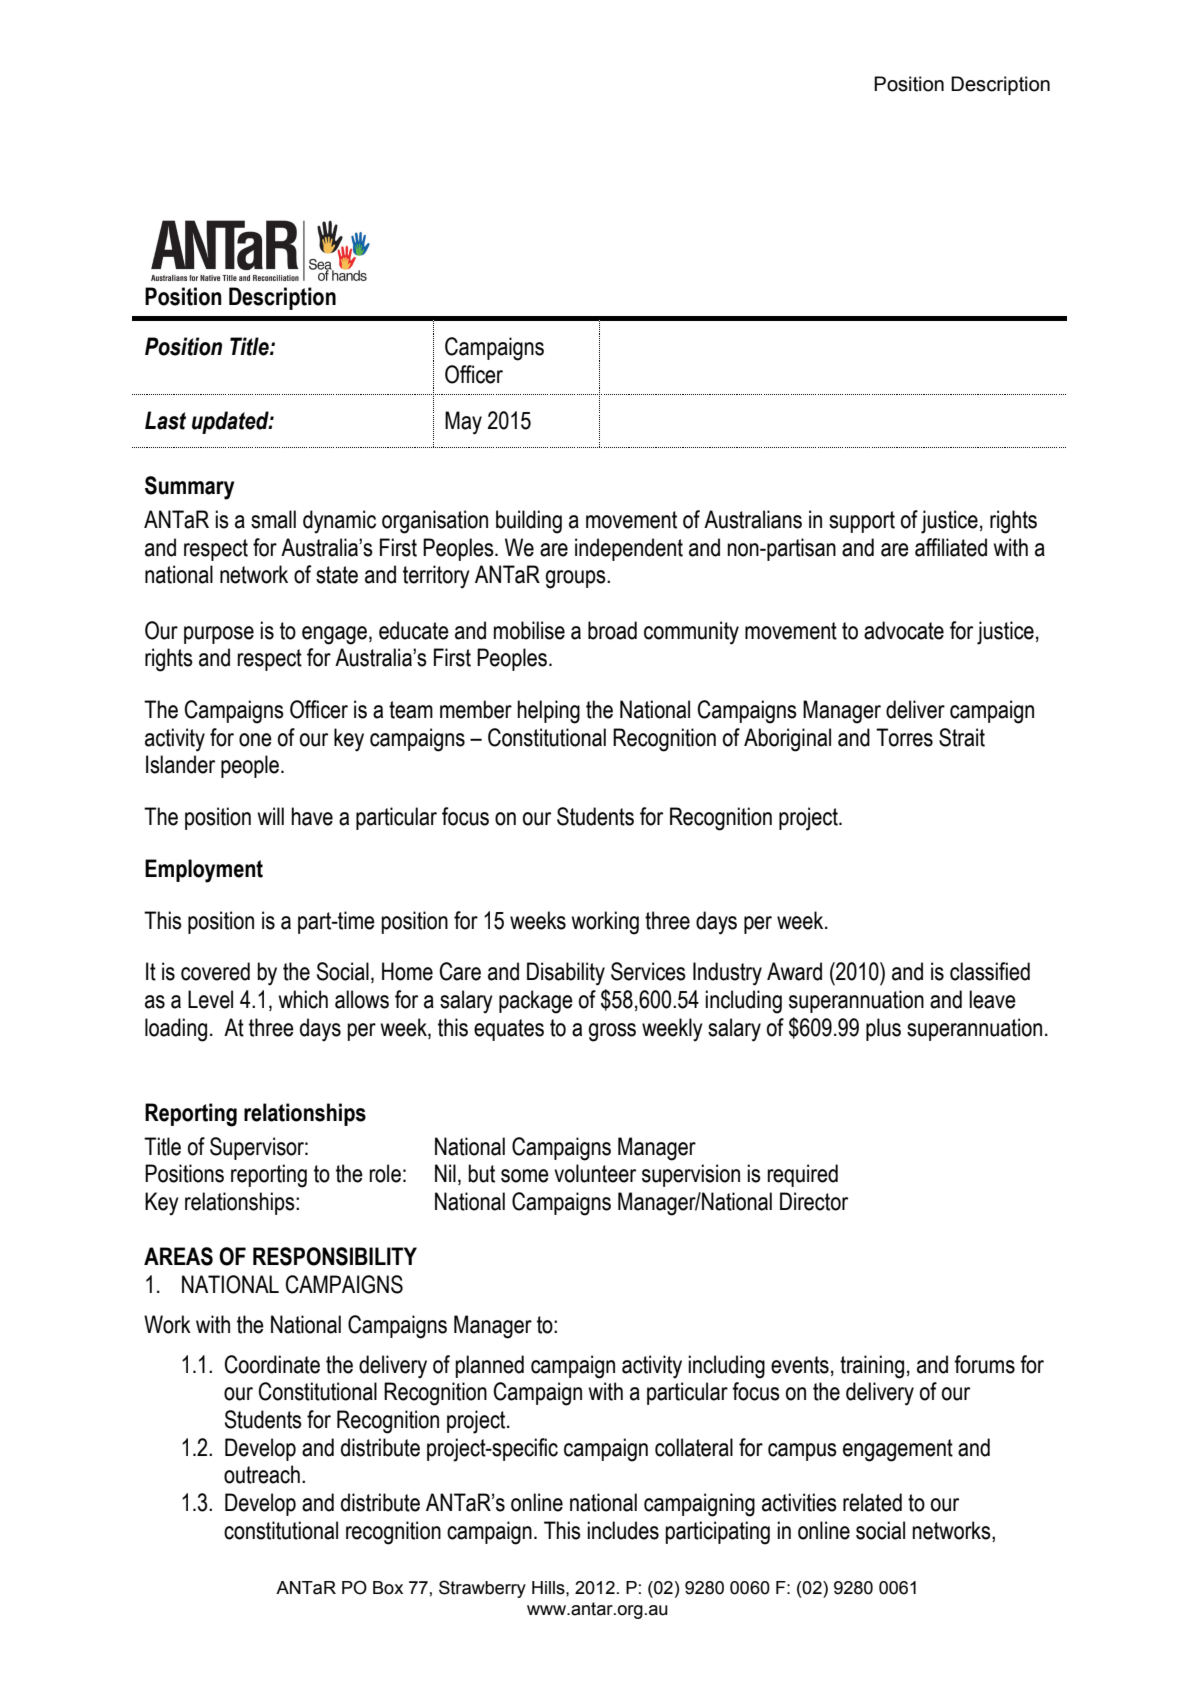 The width and height of the screenshot is (1195, 1691). I want to click on which, so click(303, 999).
